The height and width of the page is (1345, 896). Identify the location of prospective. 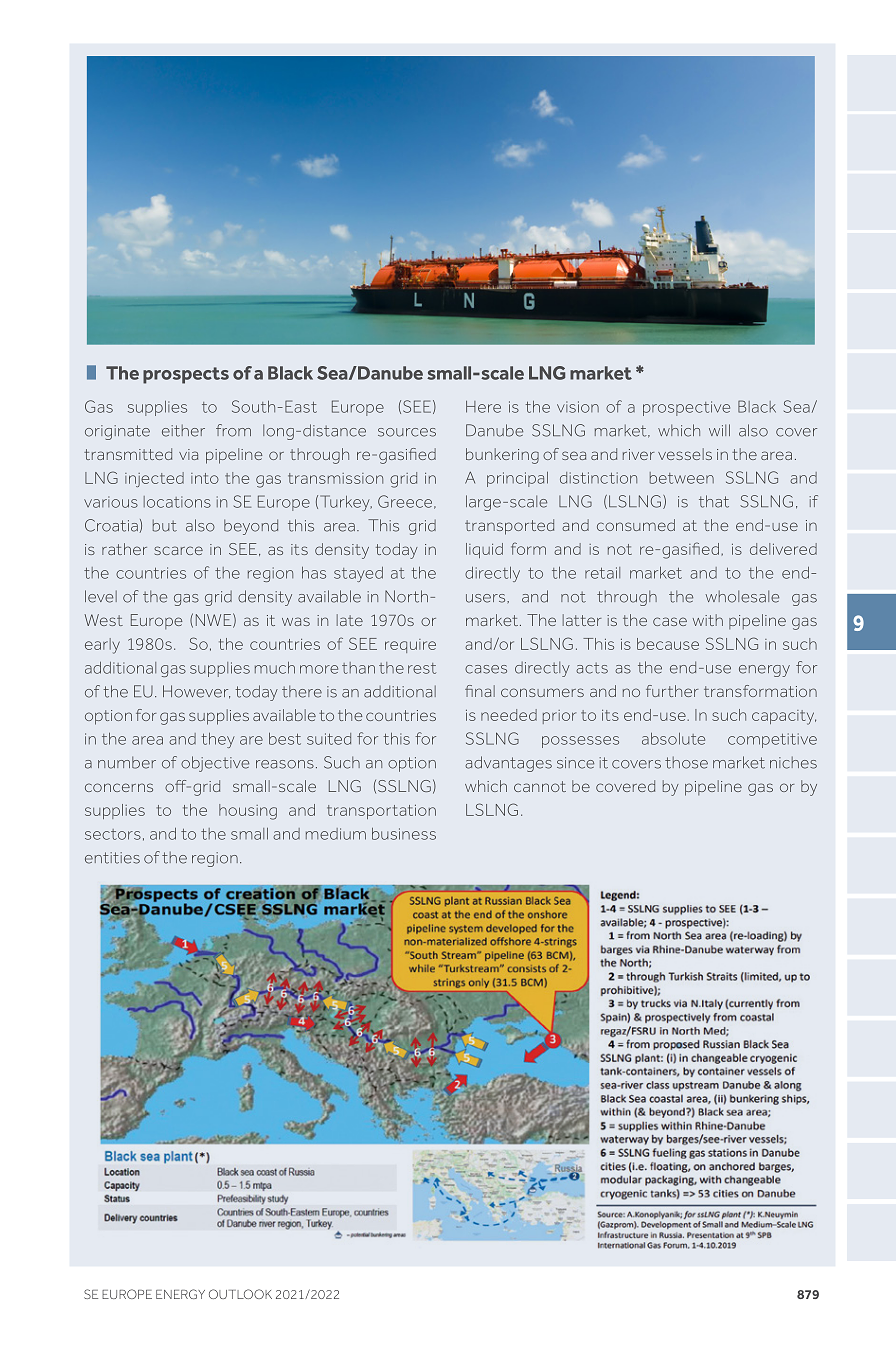
(686, 408).
